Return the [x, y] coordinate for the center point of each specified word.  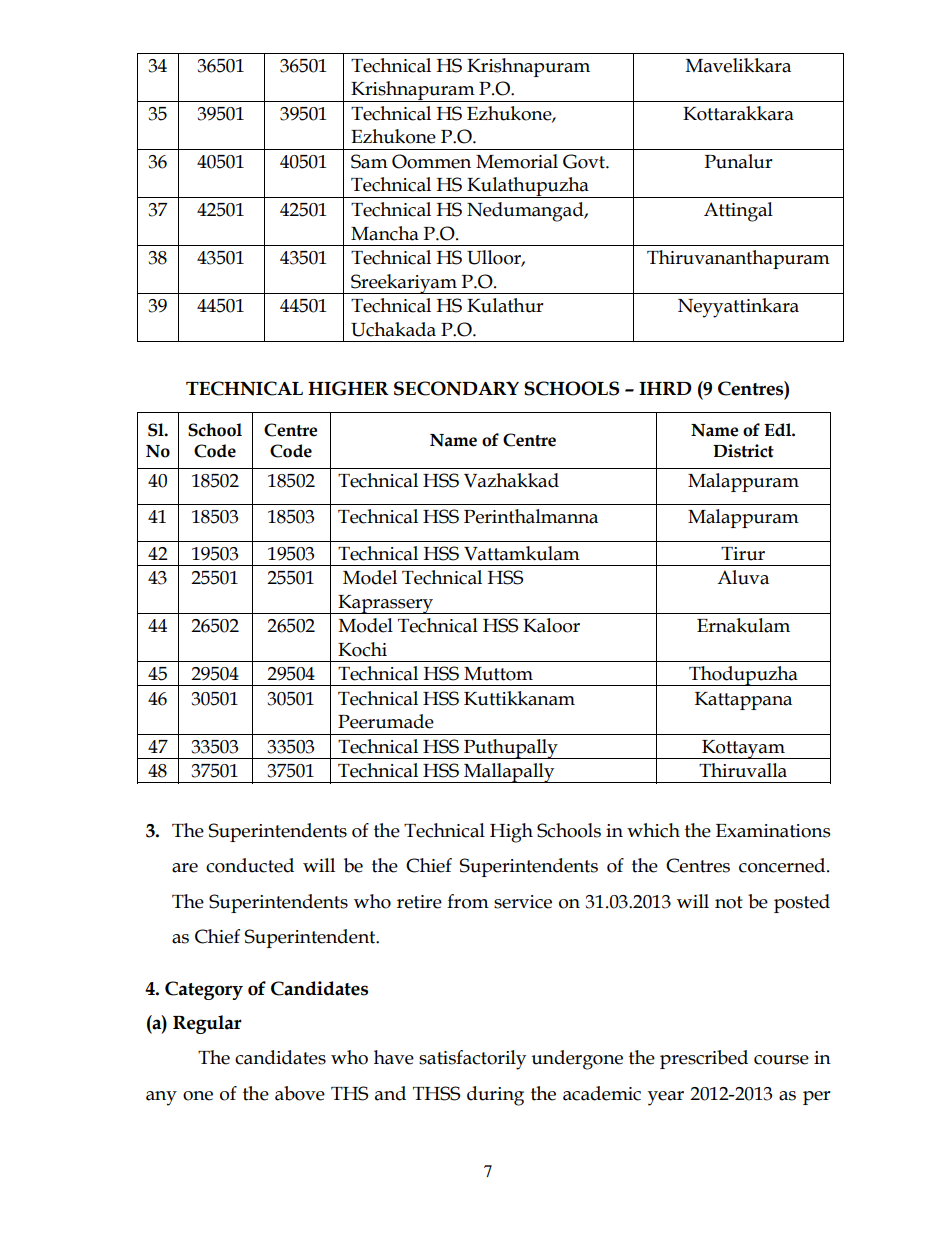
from [468, 901]
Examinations [773, 831]
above [300, 1093]
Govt [585, 161]
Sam [369, 161]
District [743, 451]
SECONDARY [456, 388]
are [185, 868]
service [523, 902]
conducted [250, 865]
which [653, 830]
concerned [783, 865]
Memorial [517, 161]
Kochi [362, 649]
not [729, 902]
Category [204, 990]
